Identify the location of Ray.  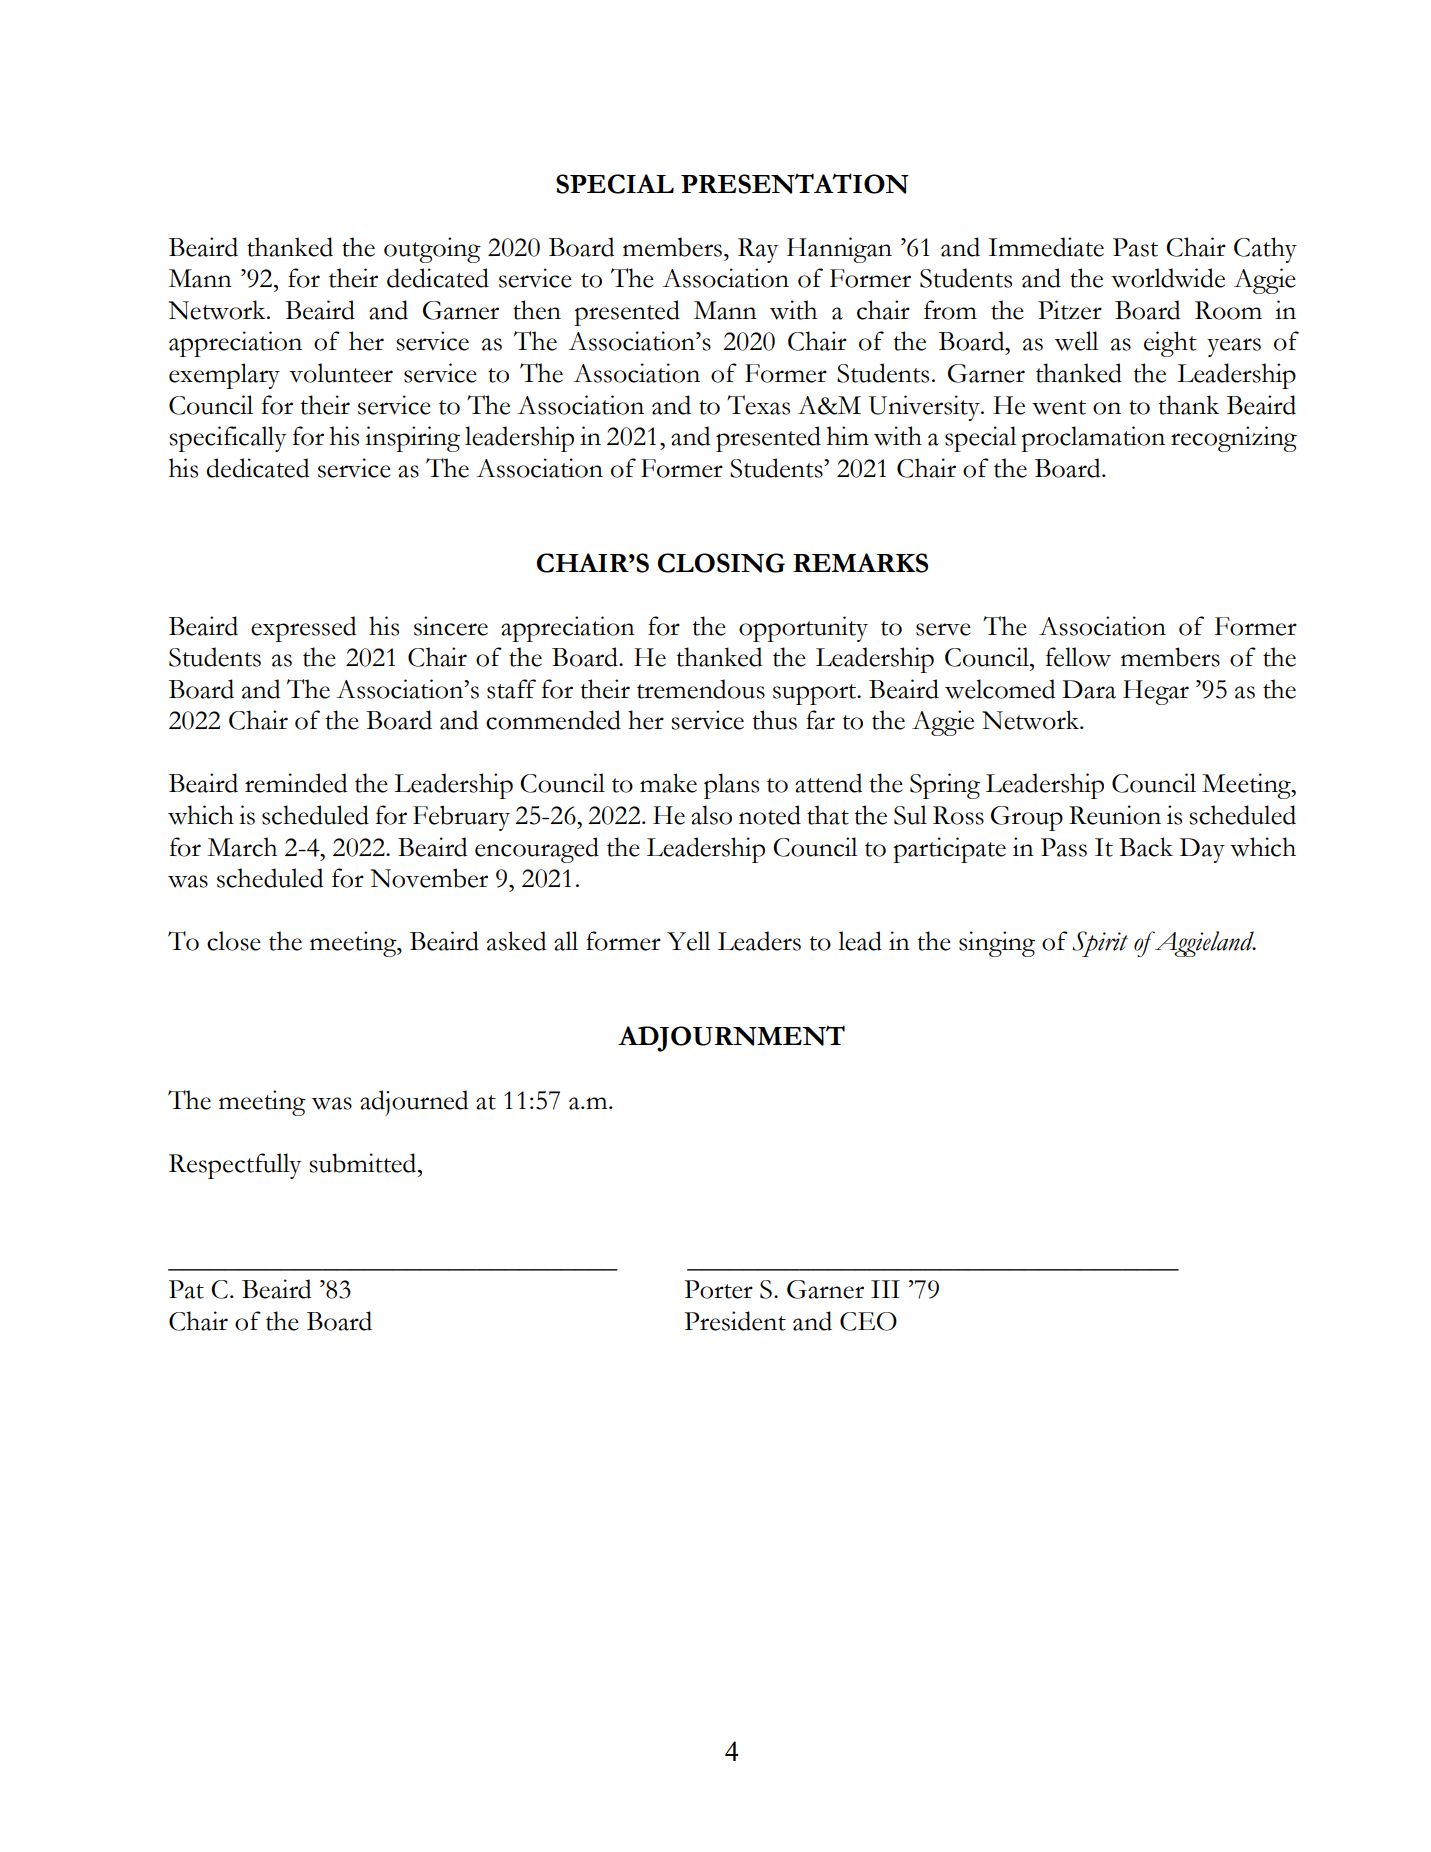
(758, 250).
